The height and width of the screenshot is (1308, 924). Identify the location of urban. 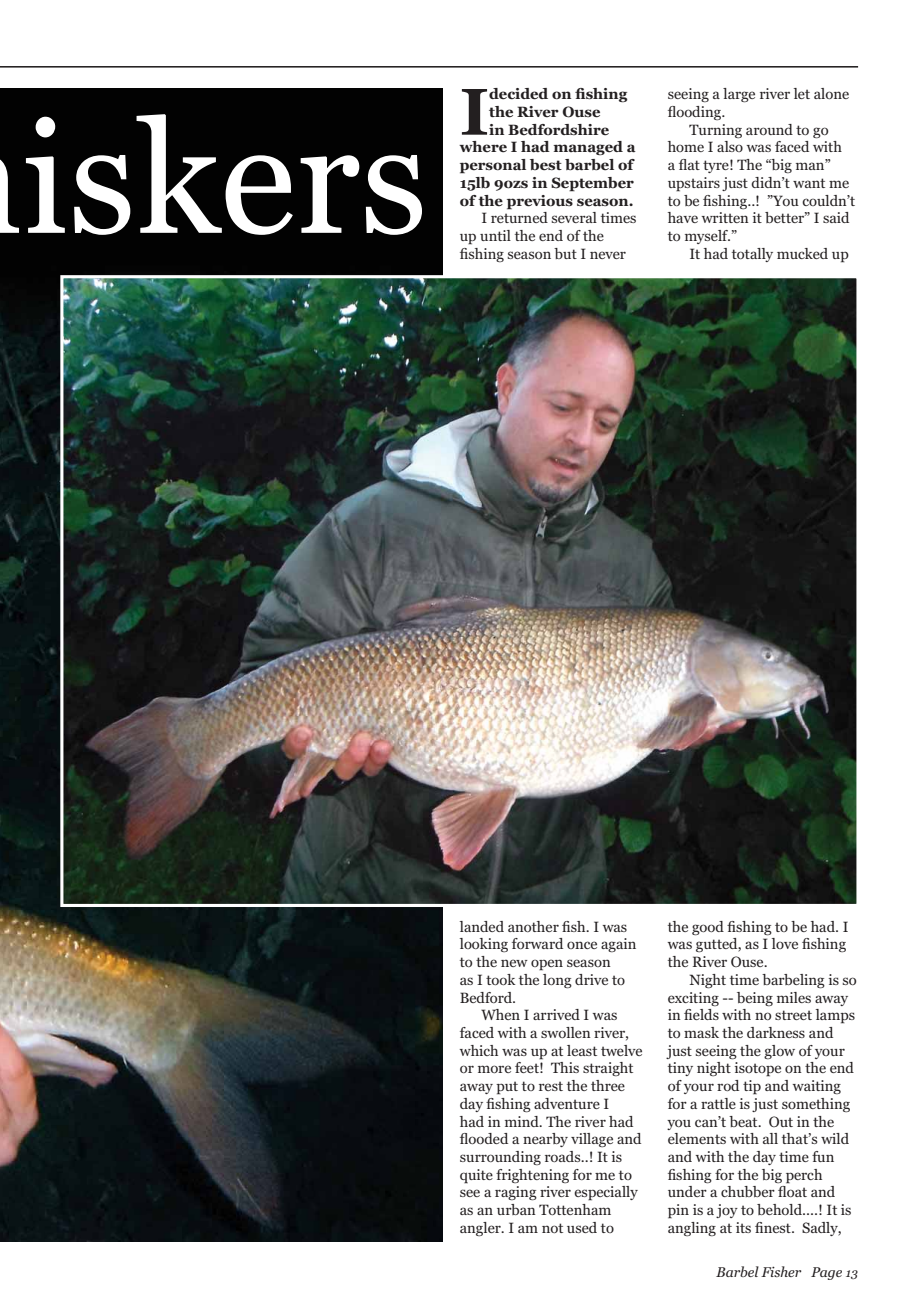
(516, 1209).
